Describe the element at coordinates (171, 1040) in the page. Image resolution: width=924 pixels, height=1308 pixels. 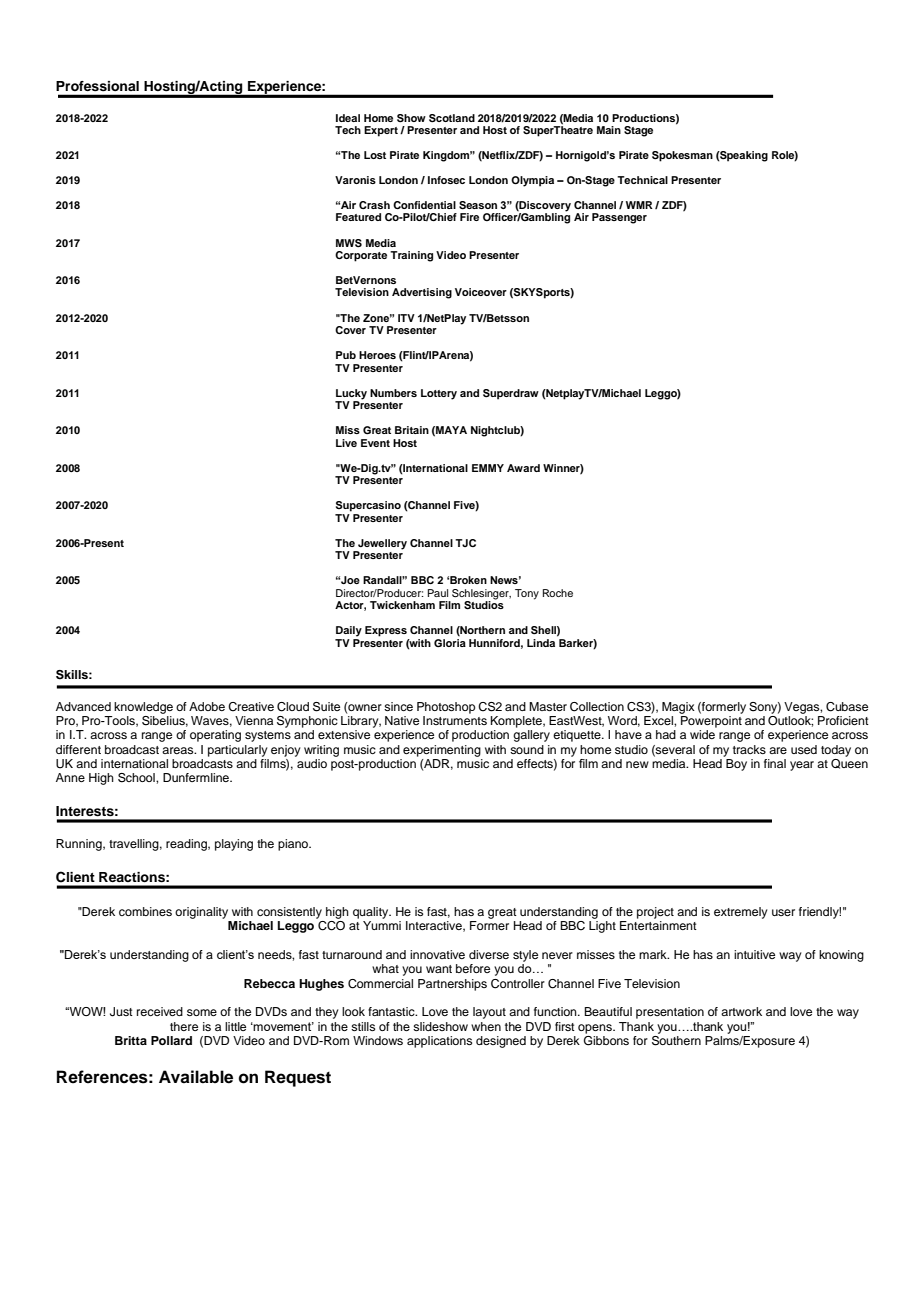
I see `Pollard` at that location.
